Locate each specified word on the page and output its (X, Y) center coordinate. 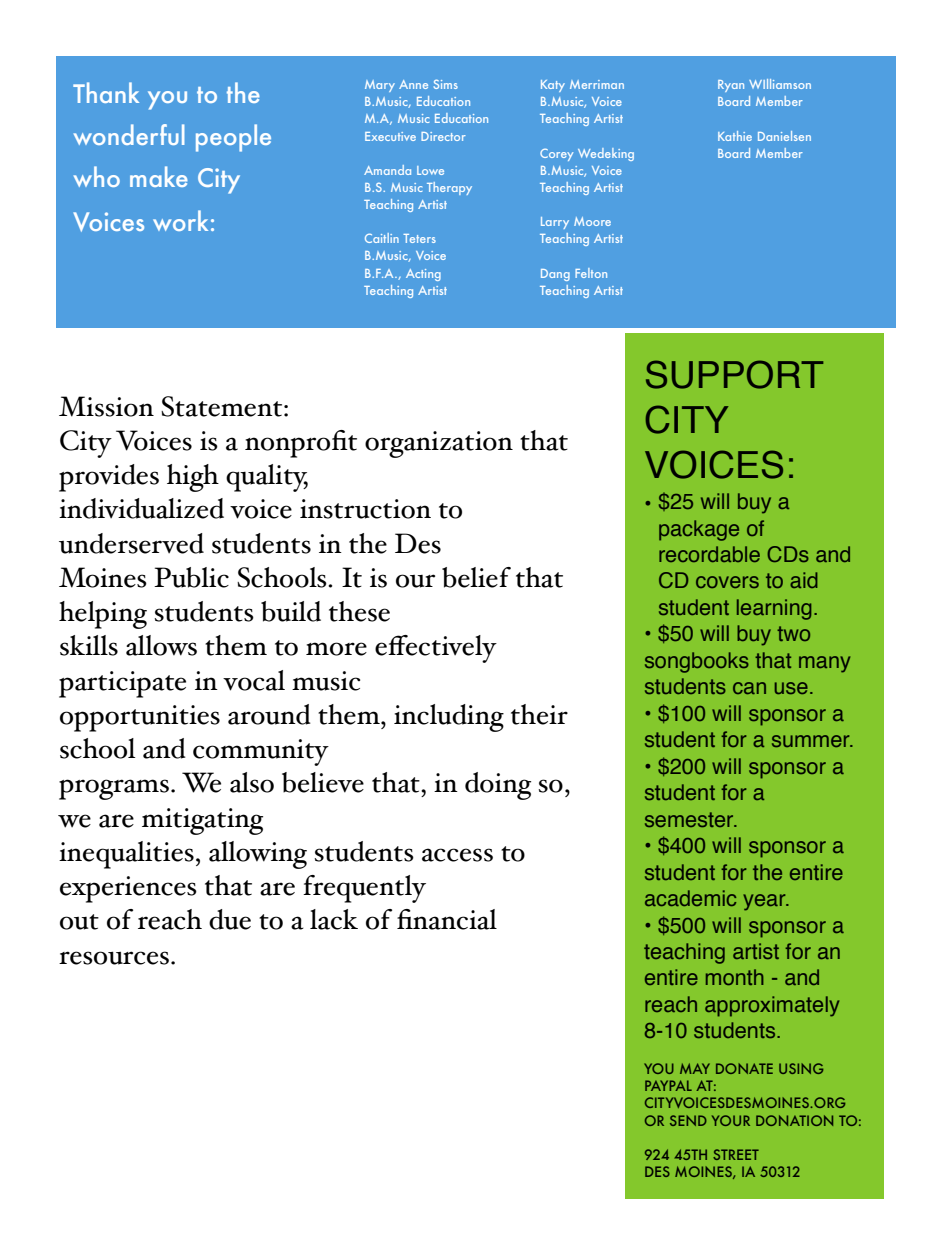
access (457, 855)
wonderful (129, 134)
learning (774, 609)
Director (443, 136)
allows (161, 645)
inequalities (126, 855)
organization (439, 444)
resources (114, 958)
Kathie (735, 136)
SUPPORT (734, 374)
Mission (106, 406)
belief (476, 577)
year (765, 902)
